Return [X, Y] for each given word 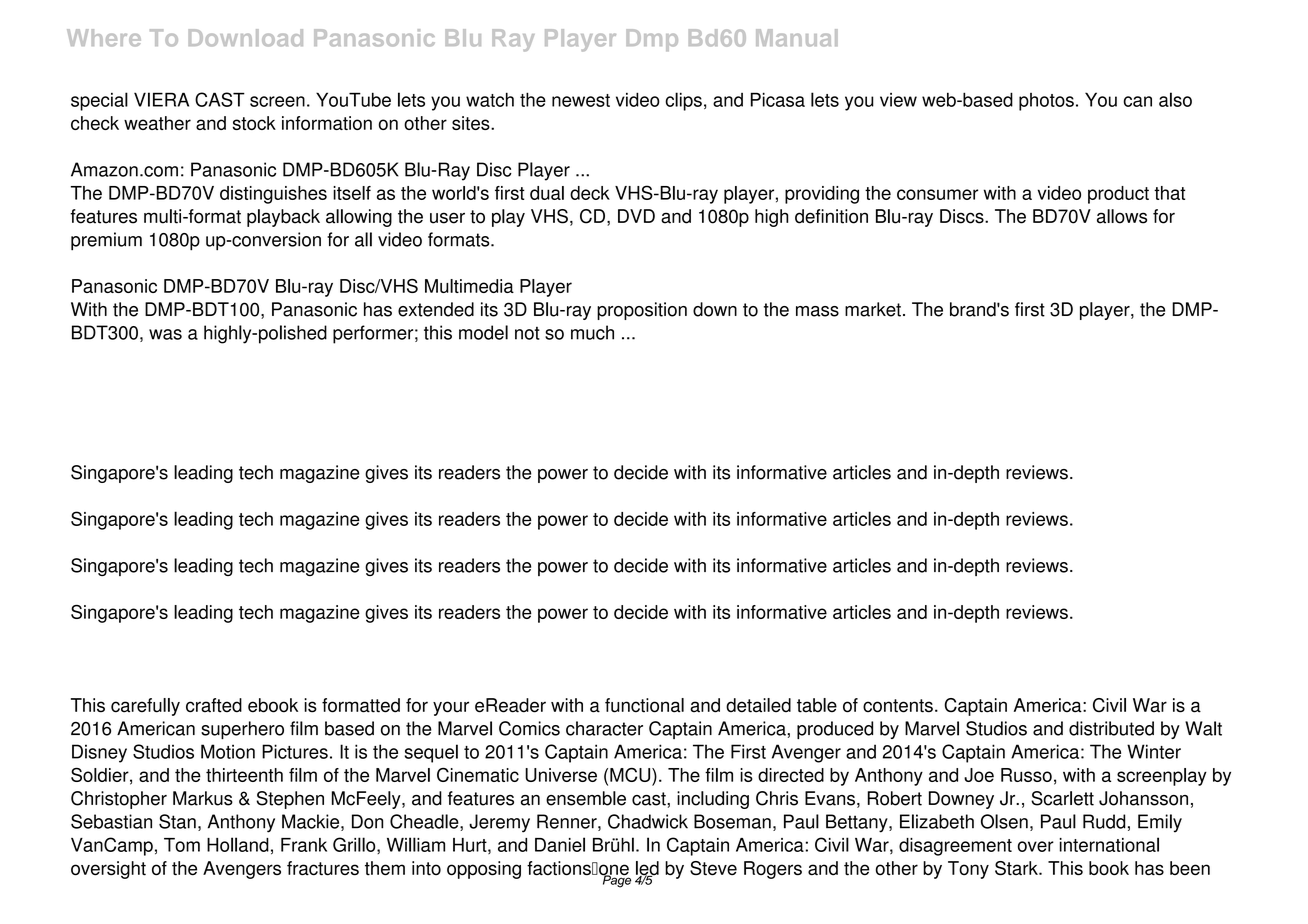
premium [106, 241]
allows [1122, 216]
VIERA [161, 99]
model [483, 332]
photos [1046, 102]
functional [644, 705]
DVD [636, 216]
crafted [214, 705]
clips [683, 101]
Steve [713, 868]
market [873, 309]
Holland [238, 844]
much [592, 332]
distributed [1111, 728]
